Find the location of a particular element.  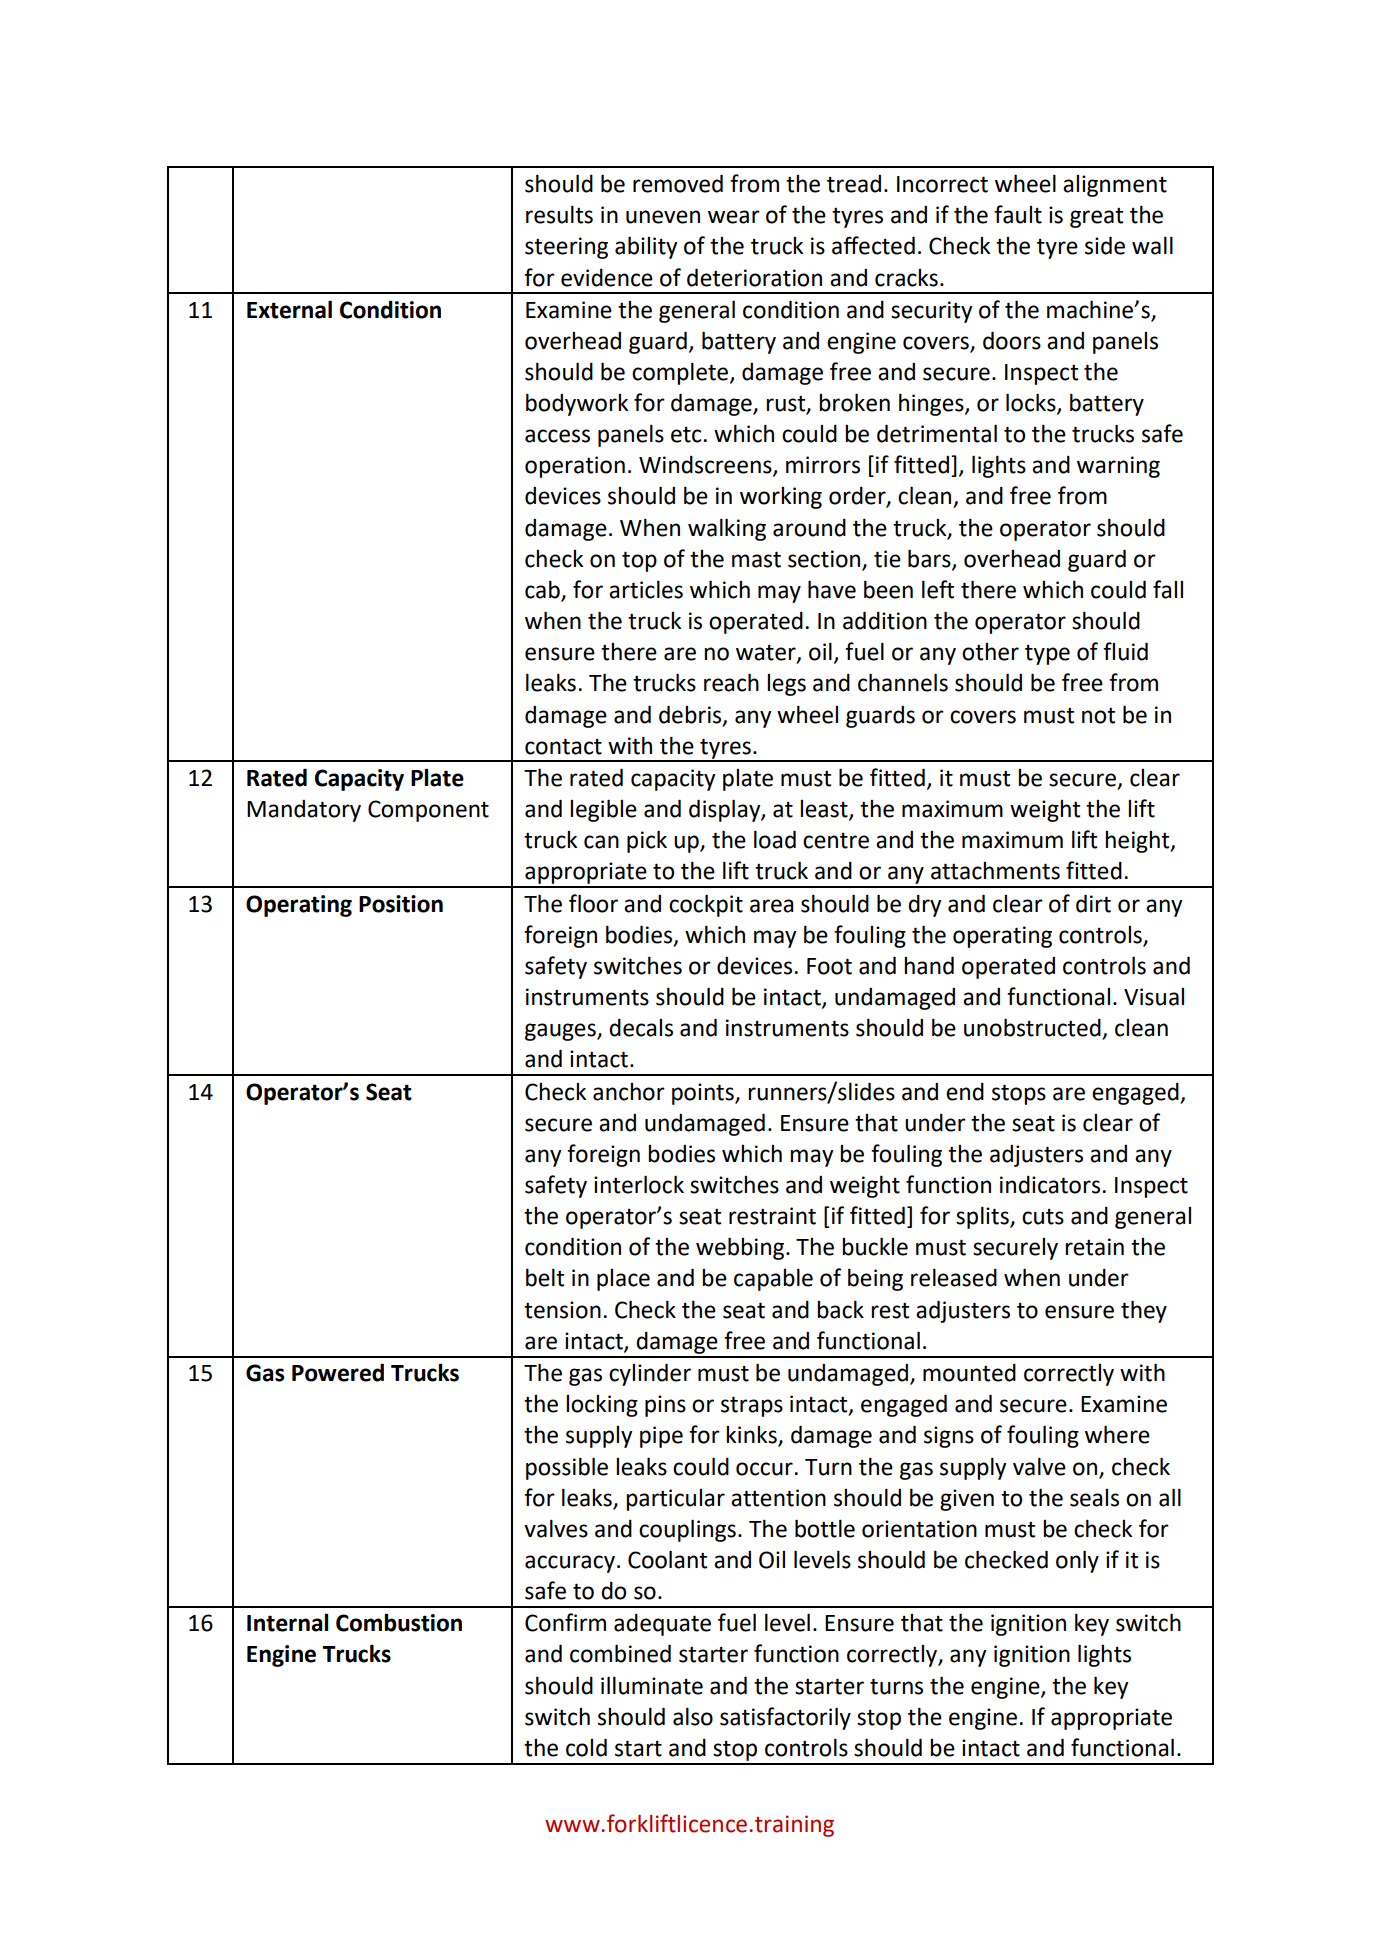

they is located at coordinates (1144, 1311).
